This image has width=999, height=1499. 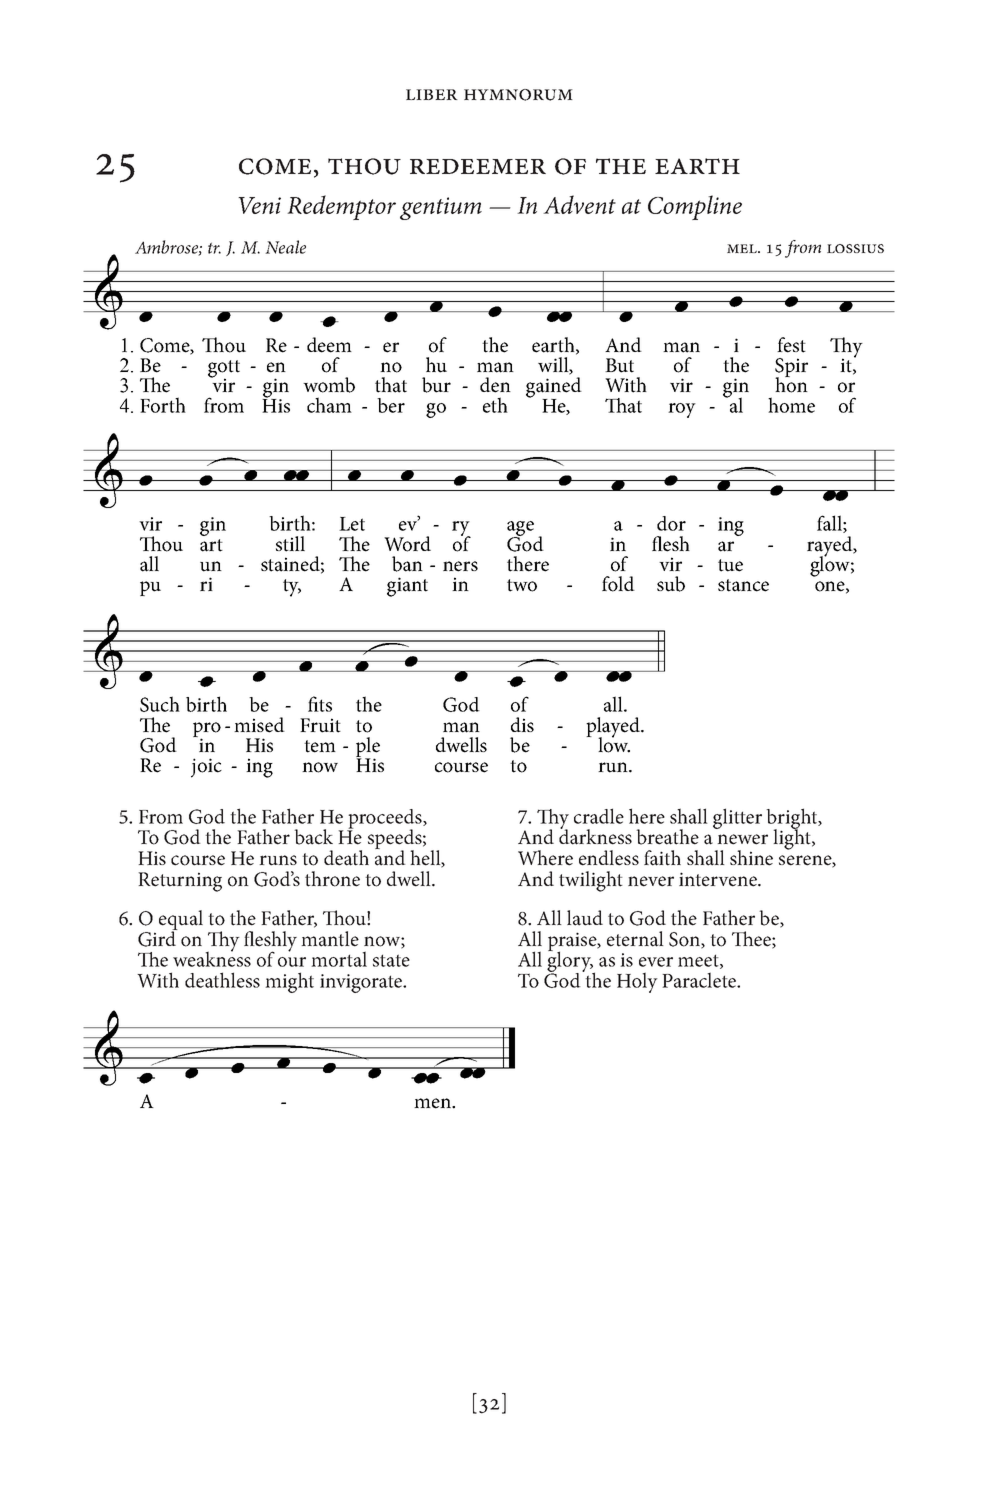 What do you see at coordinates (433, 1103) in the image?
I see `men` at bounding box center [433, 1103].
